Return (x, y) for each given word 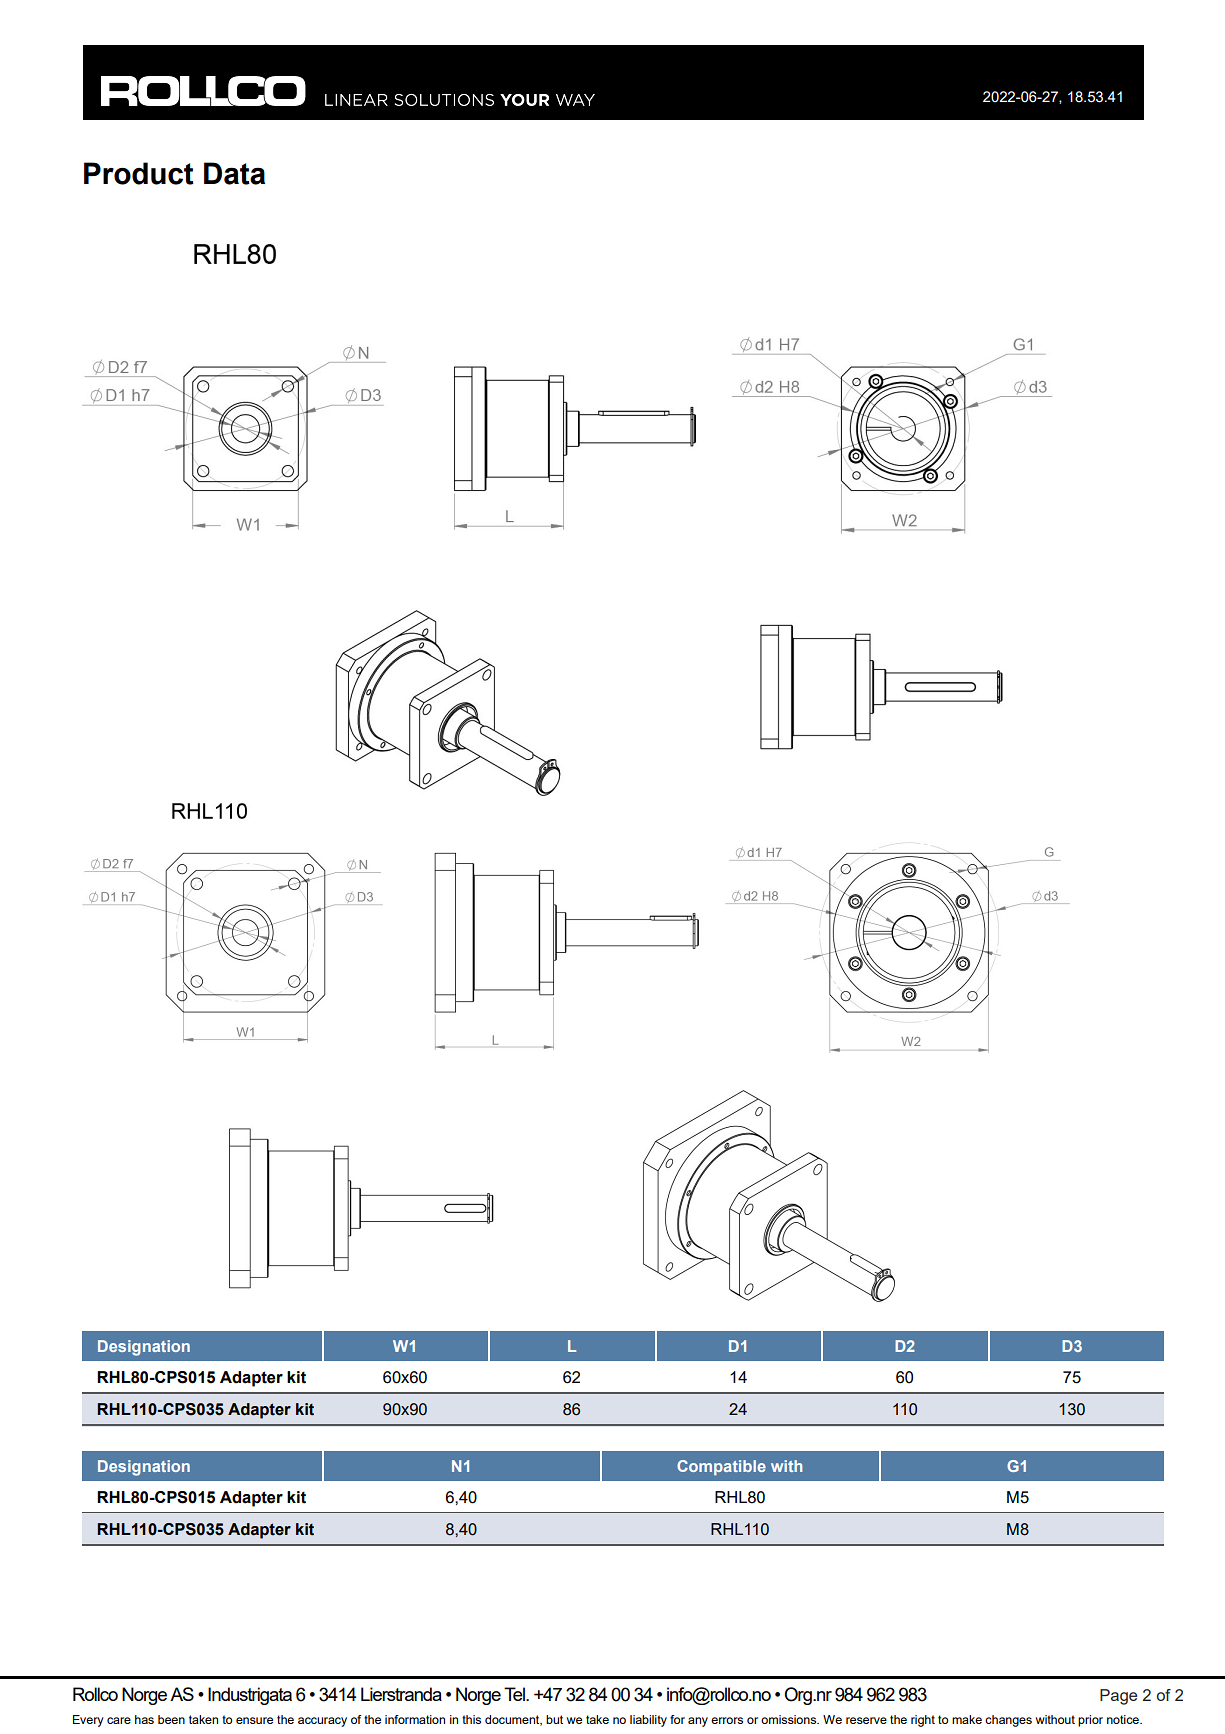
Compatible (721, 1468)
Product (139, 173)
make (967, 1719)
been (171, 1719)
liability (648, 1721)
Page (1118, 1697)
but (554, 1719)
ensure (254, 1720)
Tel (515, 1694)
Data (234, 173)
